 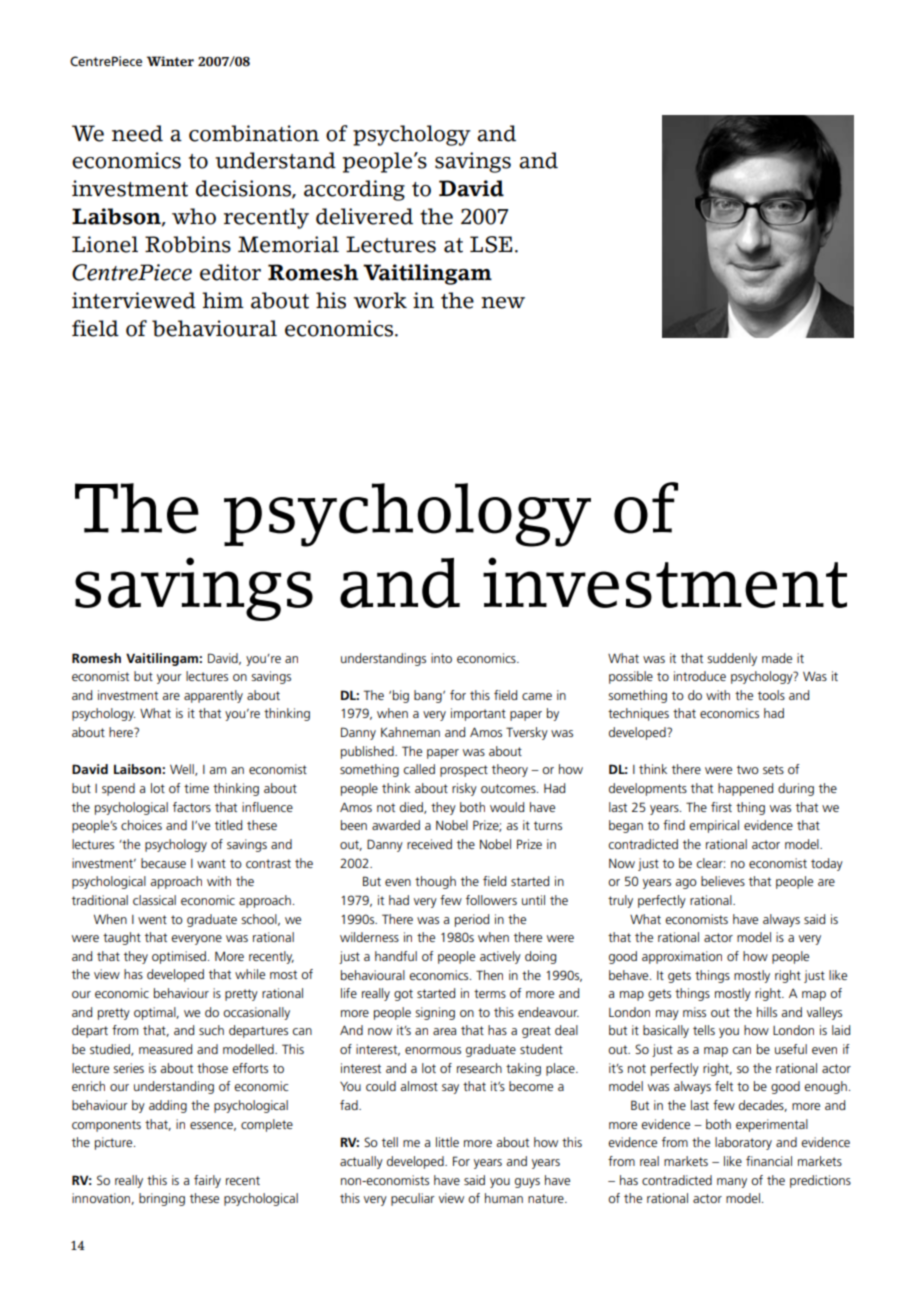 What do you see at coordinates (354, 190) in the document?
I see `according` at bounding box center [354, 190].
